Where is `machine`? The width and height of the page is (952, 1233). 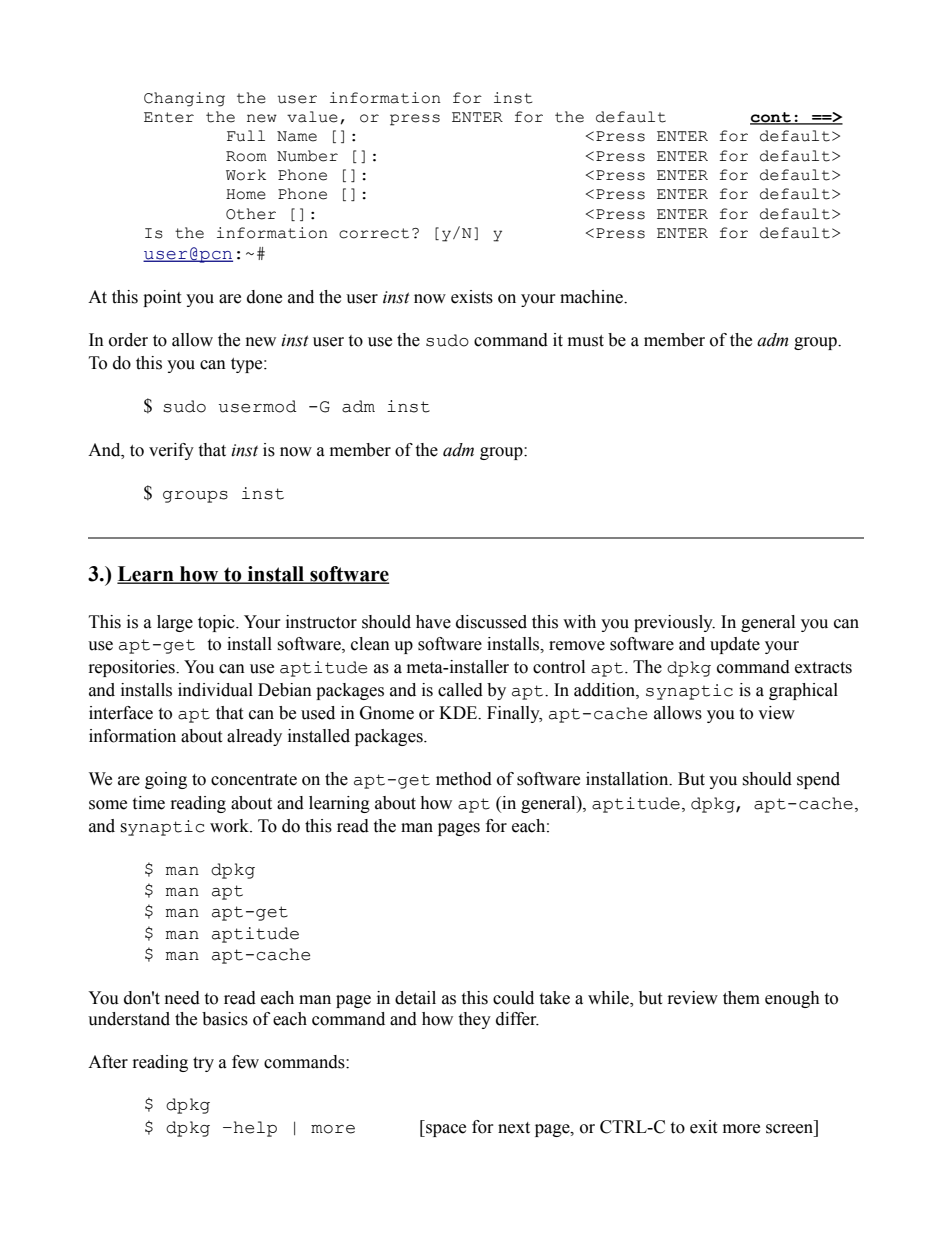
machine is located at coordinates (592, 297).
